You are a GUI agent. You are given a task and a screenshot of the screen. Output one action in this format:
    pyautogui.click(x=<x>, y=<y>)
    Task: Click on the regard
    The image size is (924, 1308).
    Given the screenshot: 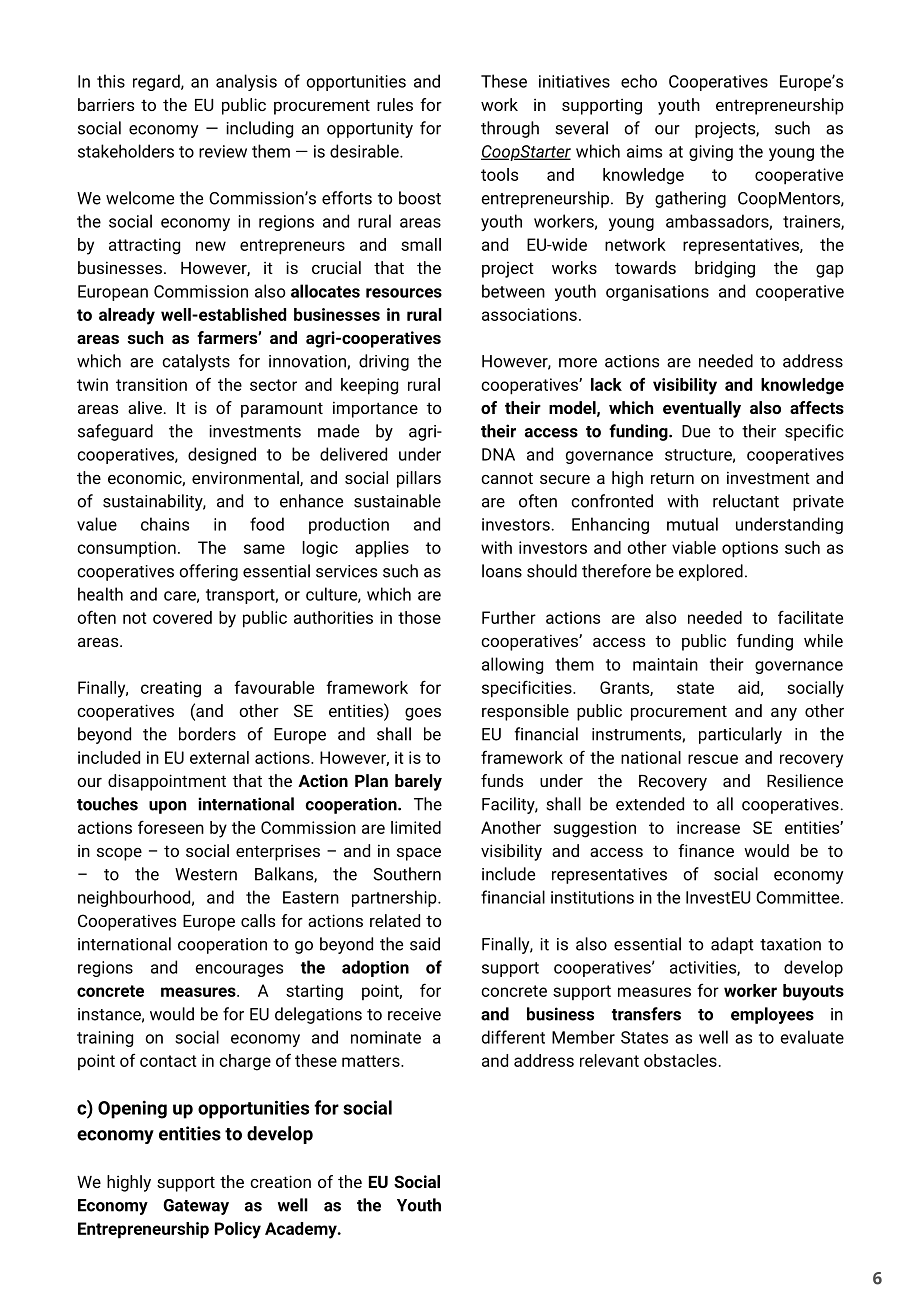 What is the action you would take?
    pyautogui.click(x=157, y=82)
